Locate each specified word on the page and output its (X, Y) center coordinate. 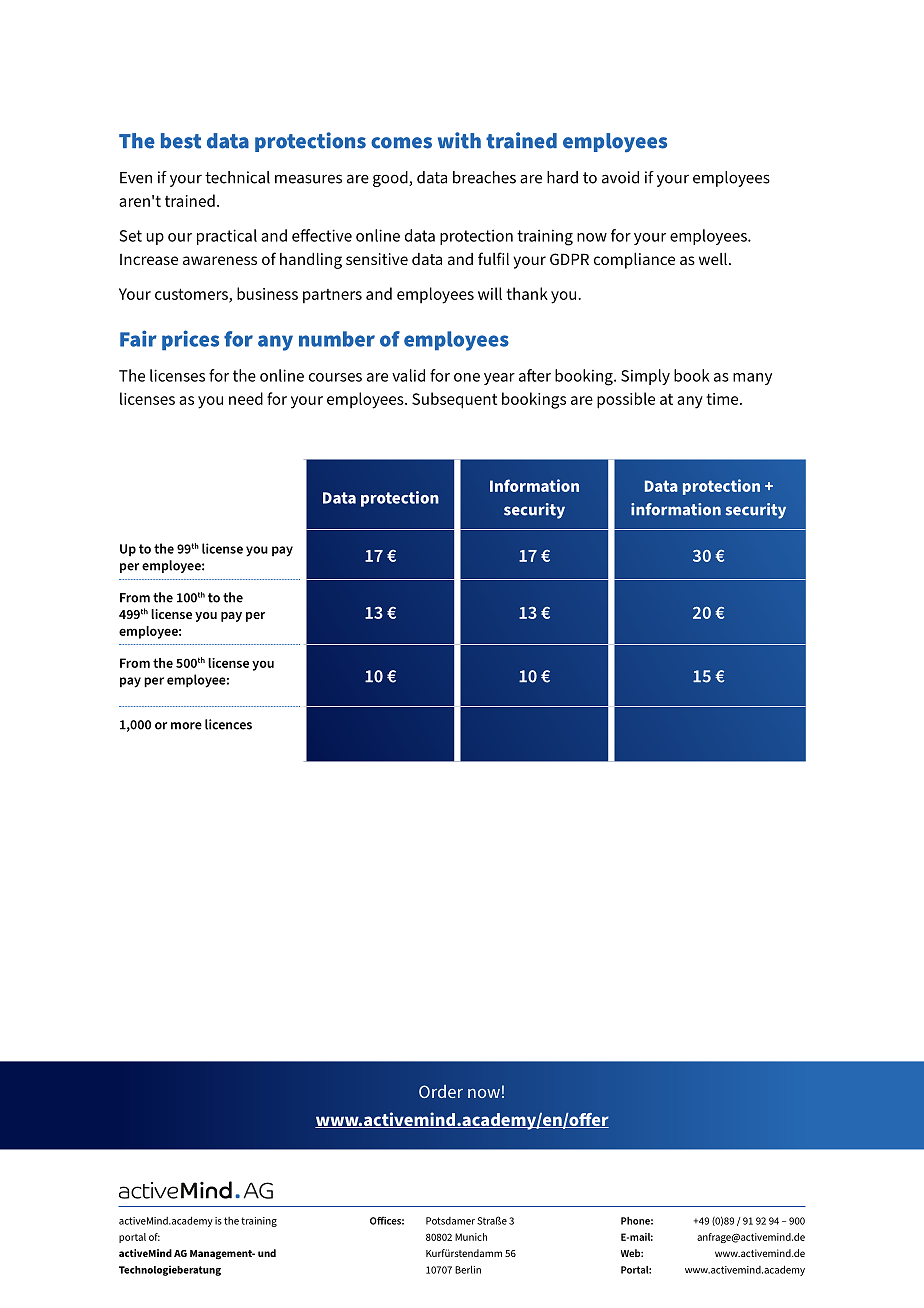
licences (228, 724)
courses (335, 377)
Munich (471, 1237)
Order (441, 1091)
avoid (620, 177)
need (246, 398)
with (459, 140)
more (186, 726)
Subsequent (454, 400)
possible (626, 400)
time (723, 399)
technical (237, 177)
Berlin (468, 1269)
